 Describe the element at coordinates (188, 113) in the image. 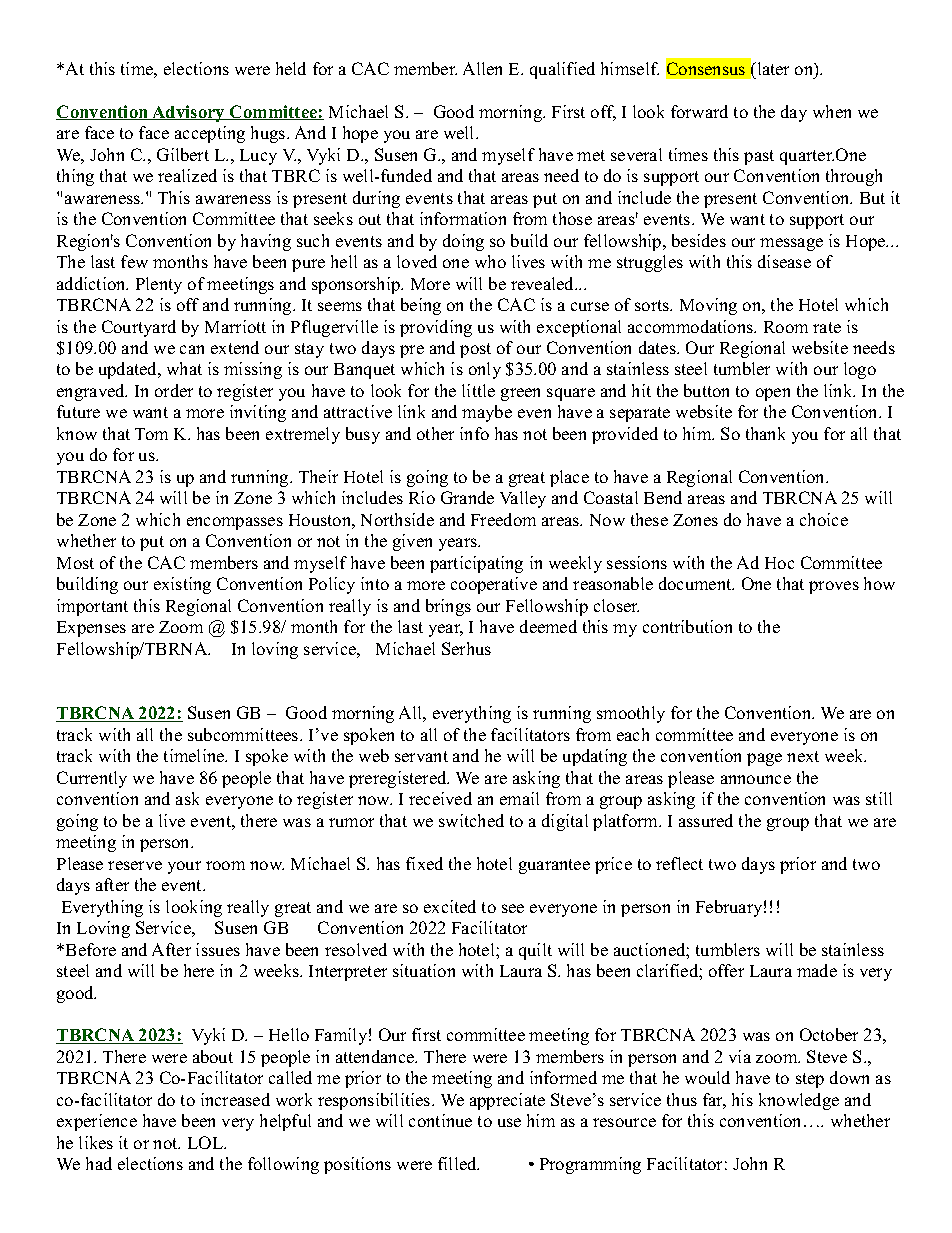

I see `Advisory` at that location.
